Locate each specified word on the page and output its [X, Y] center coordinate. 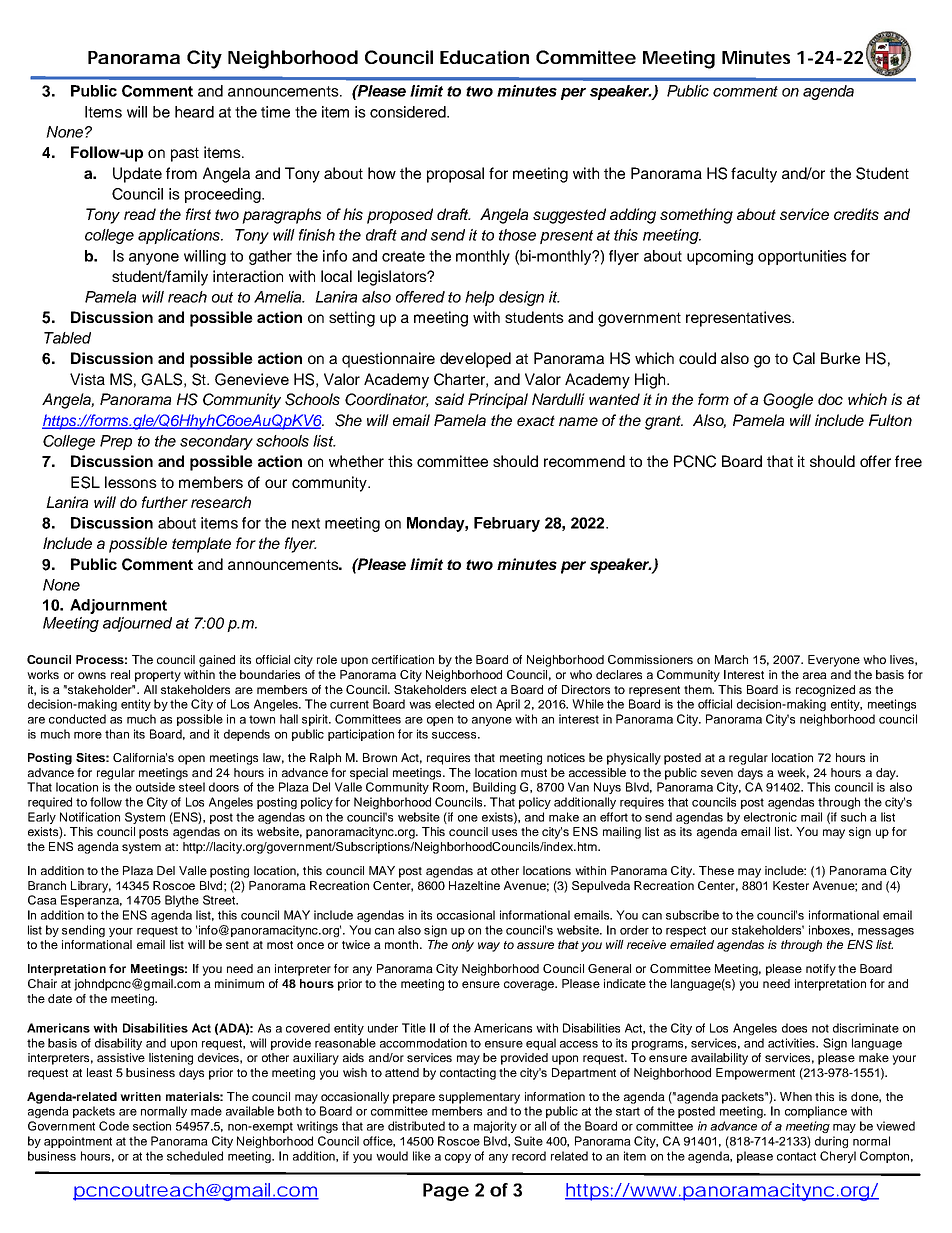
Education [484, 57]
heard [194, 112]
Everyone [834, 661]
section [152, 1126]
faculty [754, 175]
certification [403, 659]
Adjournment [118, 606]
